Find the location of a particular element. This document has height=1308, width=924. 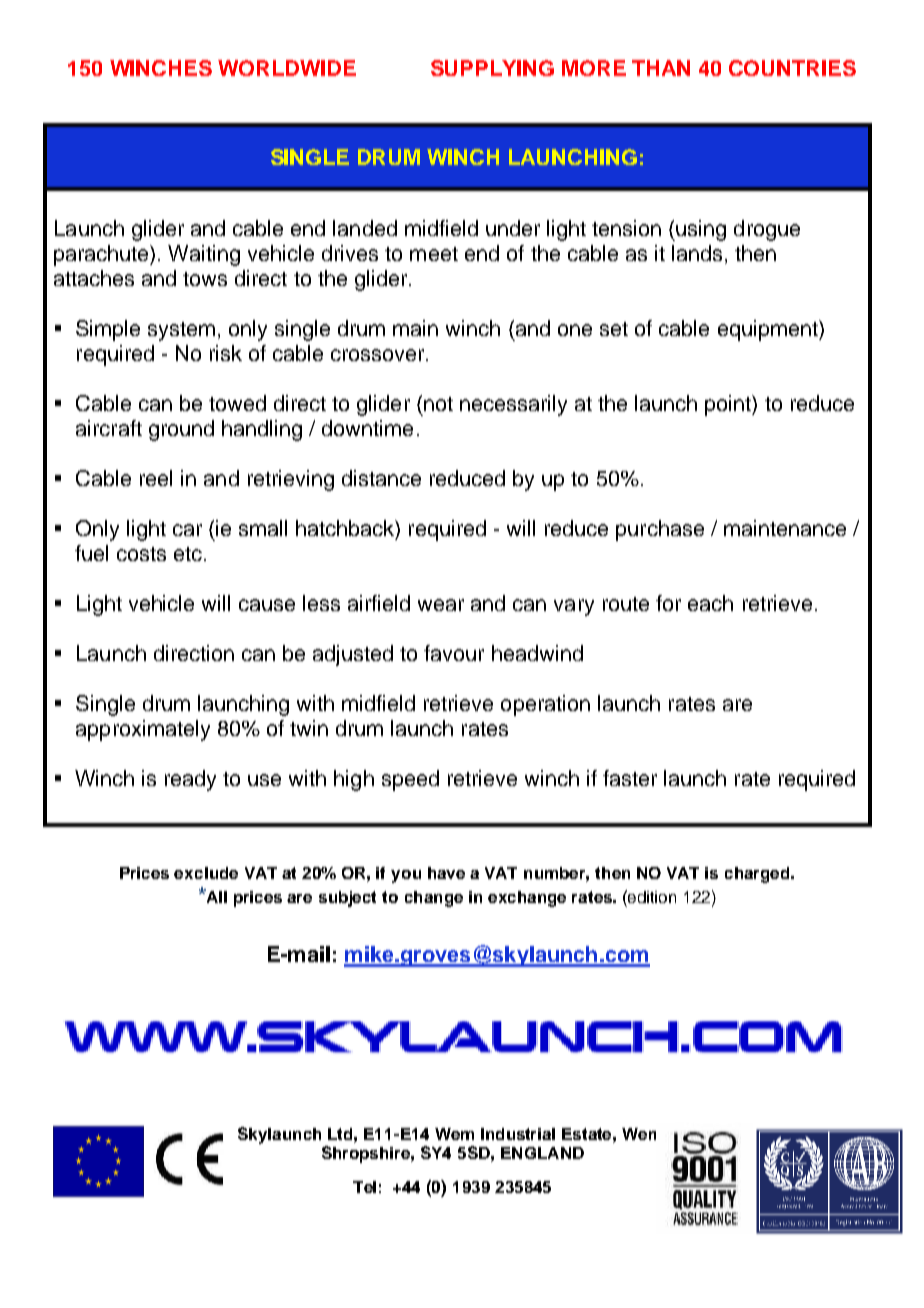

exclude is located at coordinates (206, 873).
